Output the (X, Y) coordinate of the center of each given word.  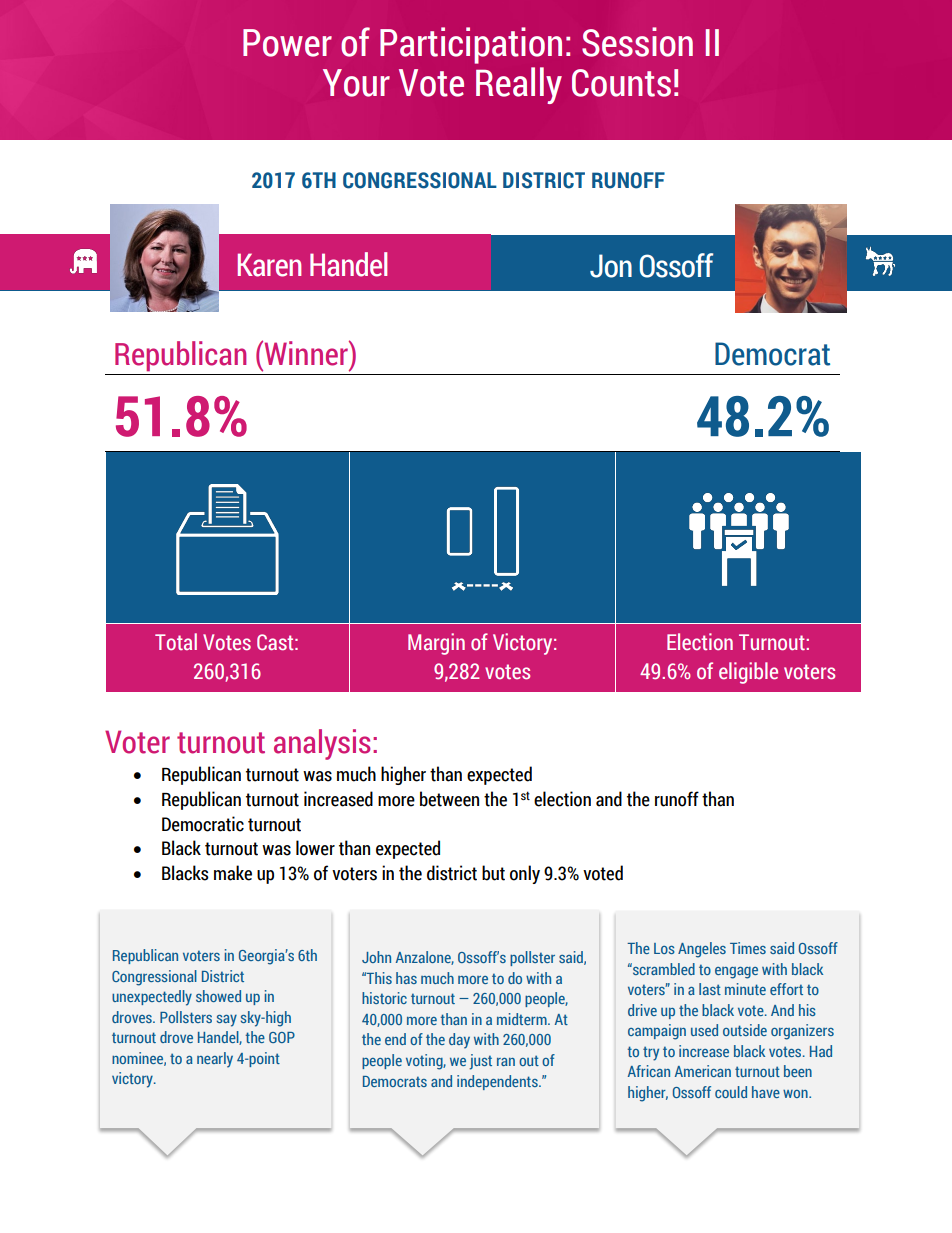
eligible (748, 673)
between (449, 799)
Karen (269, 265)
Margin (436, 644)
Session (637, 42)
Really (519, 85)
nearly (215, 1060)
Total (176, 641)
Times (748, 948)
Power (287, 43)
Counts (621, 83)
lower (315, 848)
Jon (611, 266)
